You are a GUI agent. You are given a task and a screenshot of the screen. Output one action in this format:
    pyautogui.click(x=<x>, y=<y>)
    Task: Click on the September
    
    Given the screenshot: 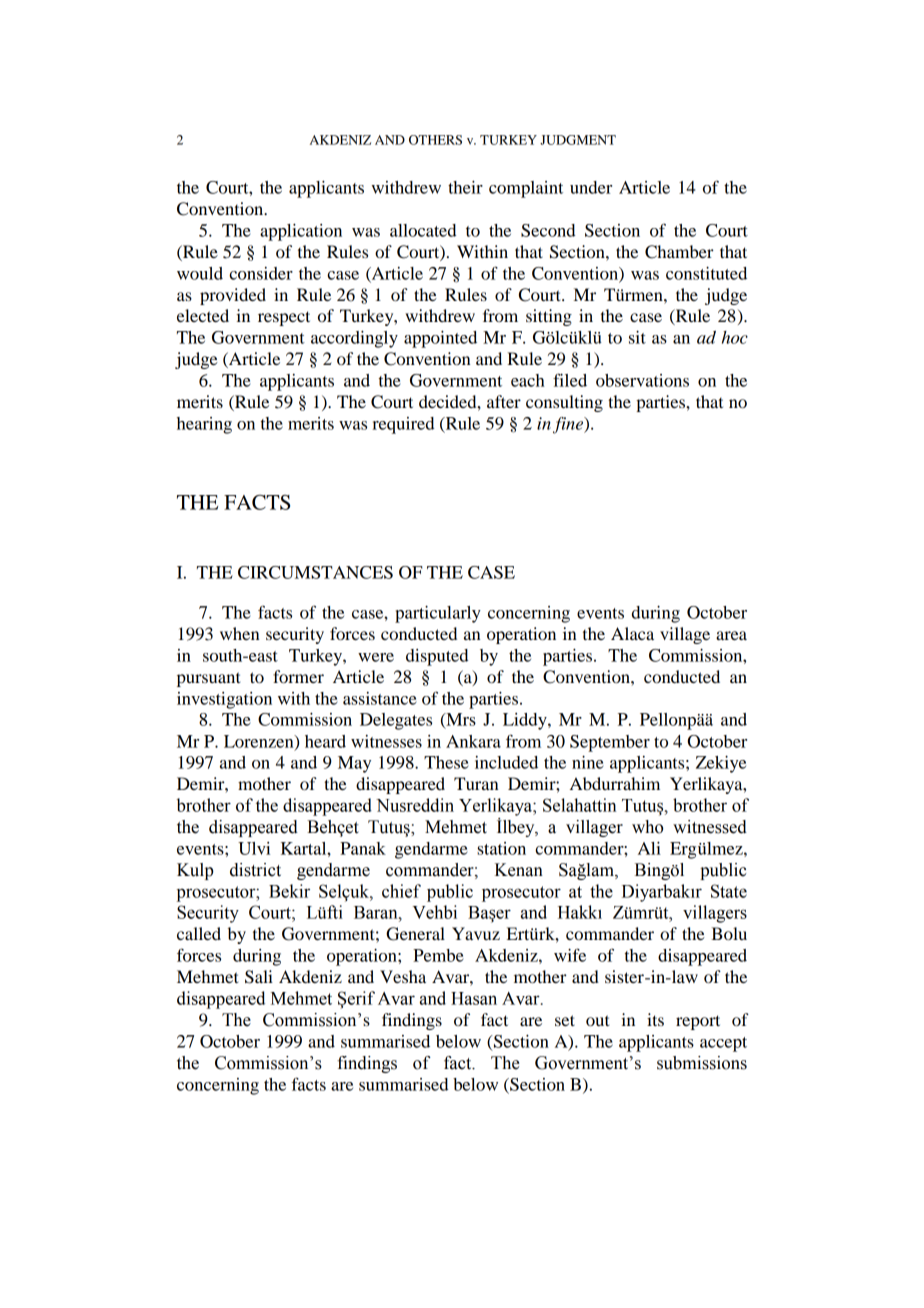 What is the action you would take?
    pyautogui.click(x=610, y=743)
